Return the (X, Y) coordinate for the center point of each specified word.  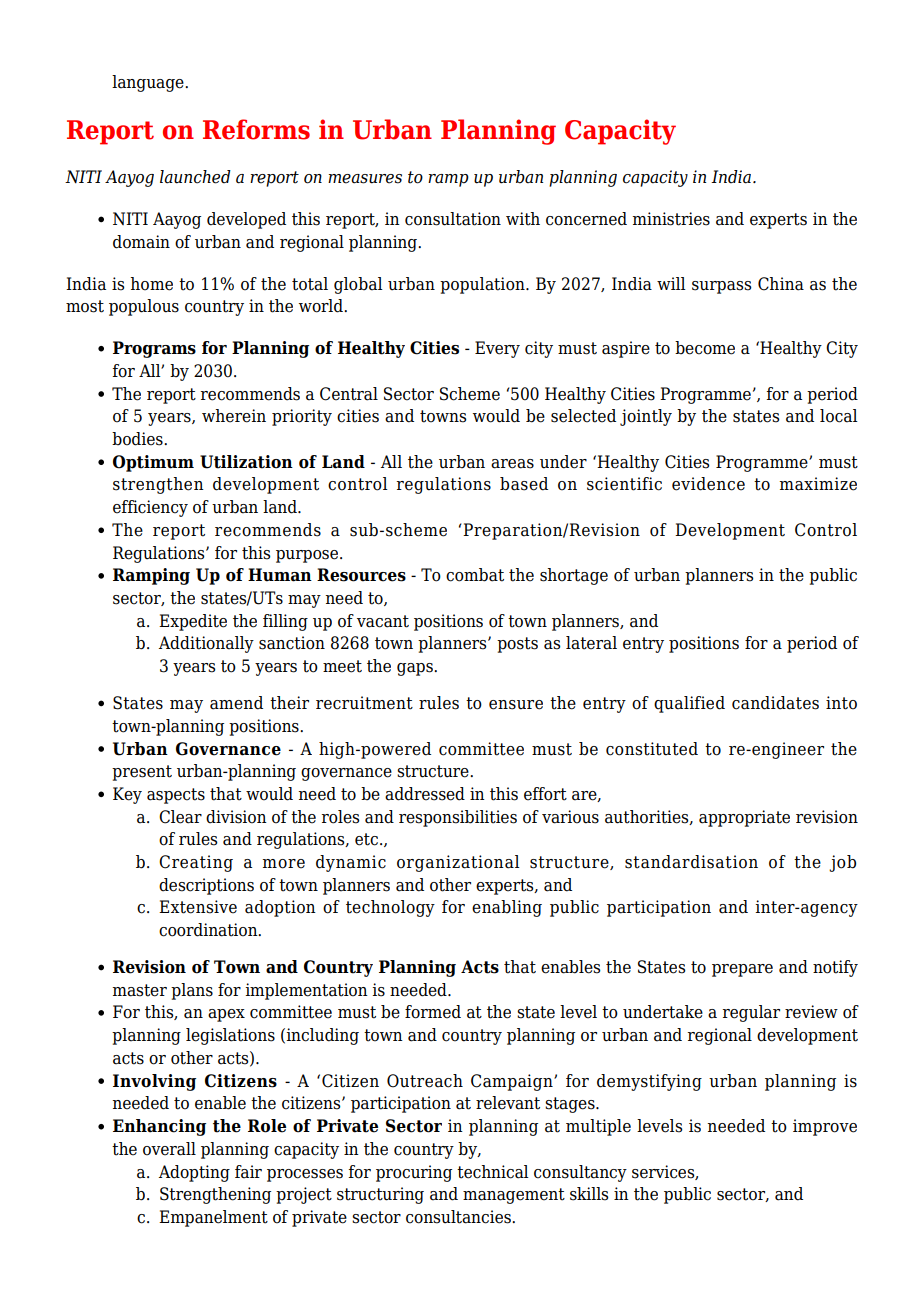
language (149, 83)
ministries (671, 219)
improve (825, 1127)
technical (493, 1172)
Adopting (194, 1173)
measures (365, 179)
